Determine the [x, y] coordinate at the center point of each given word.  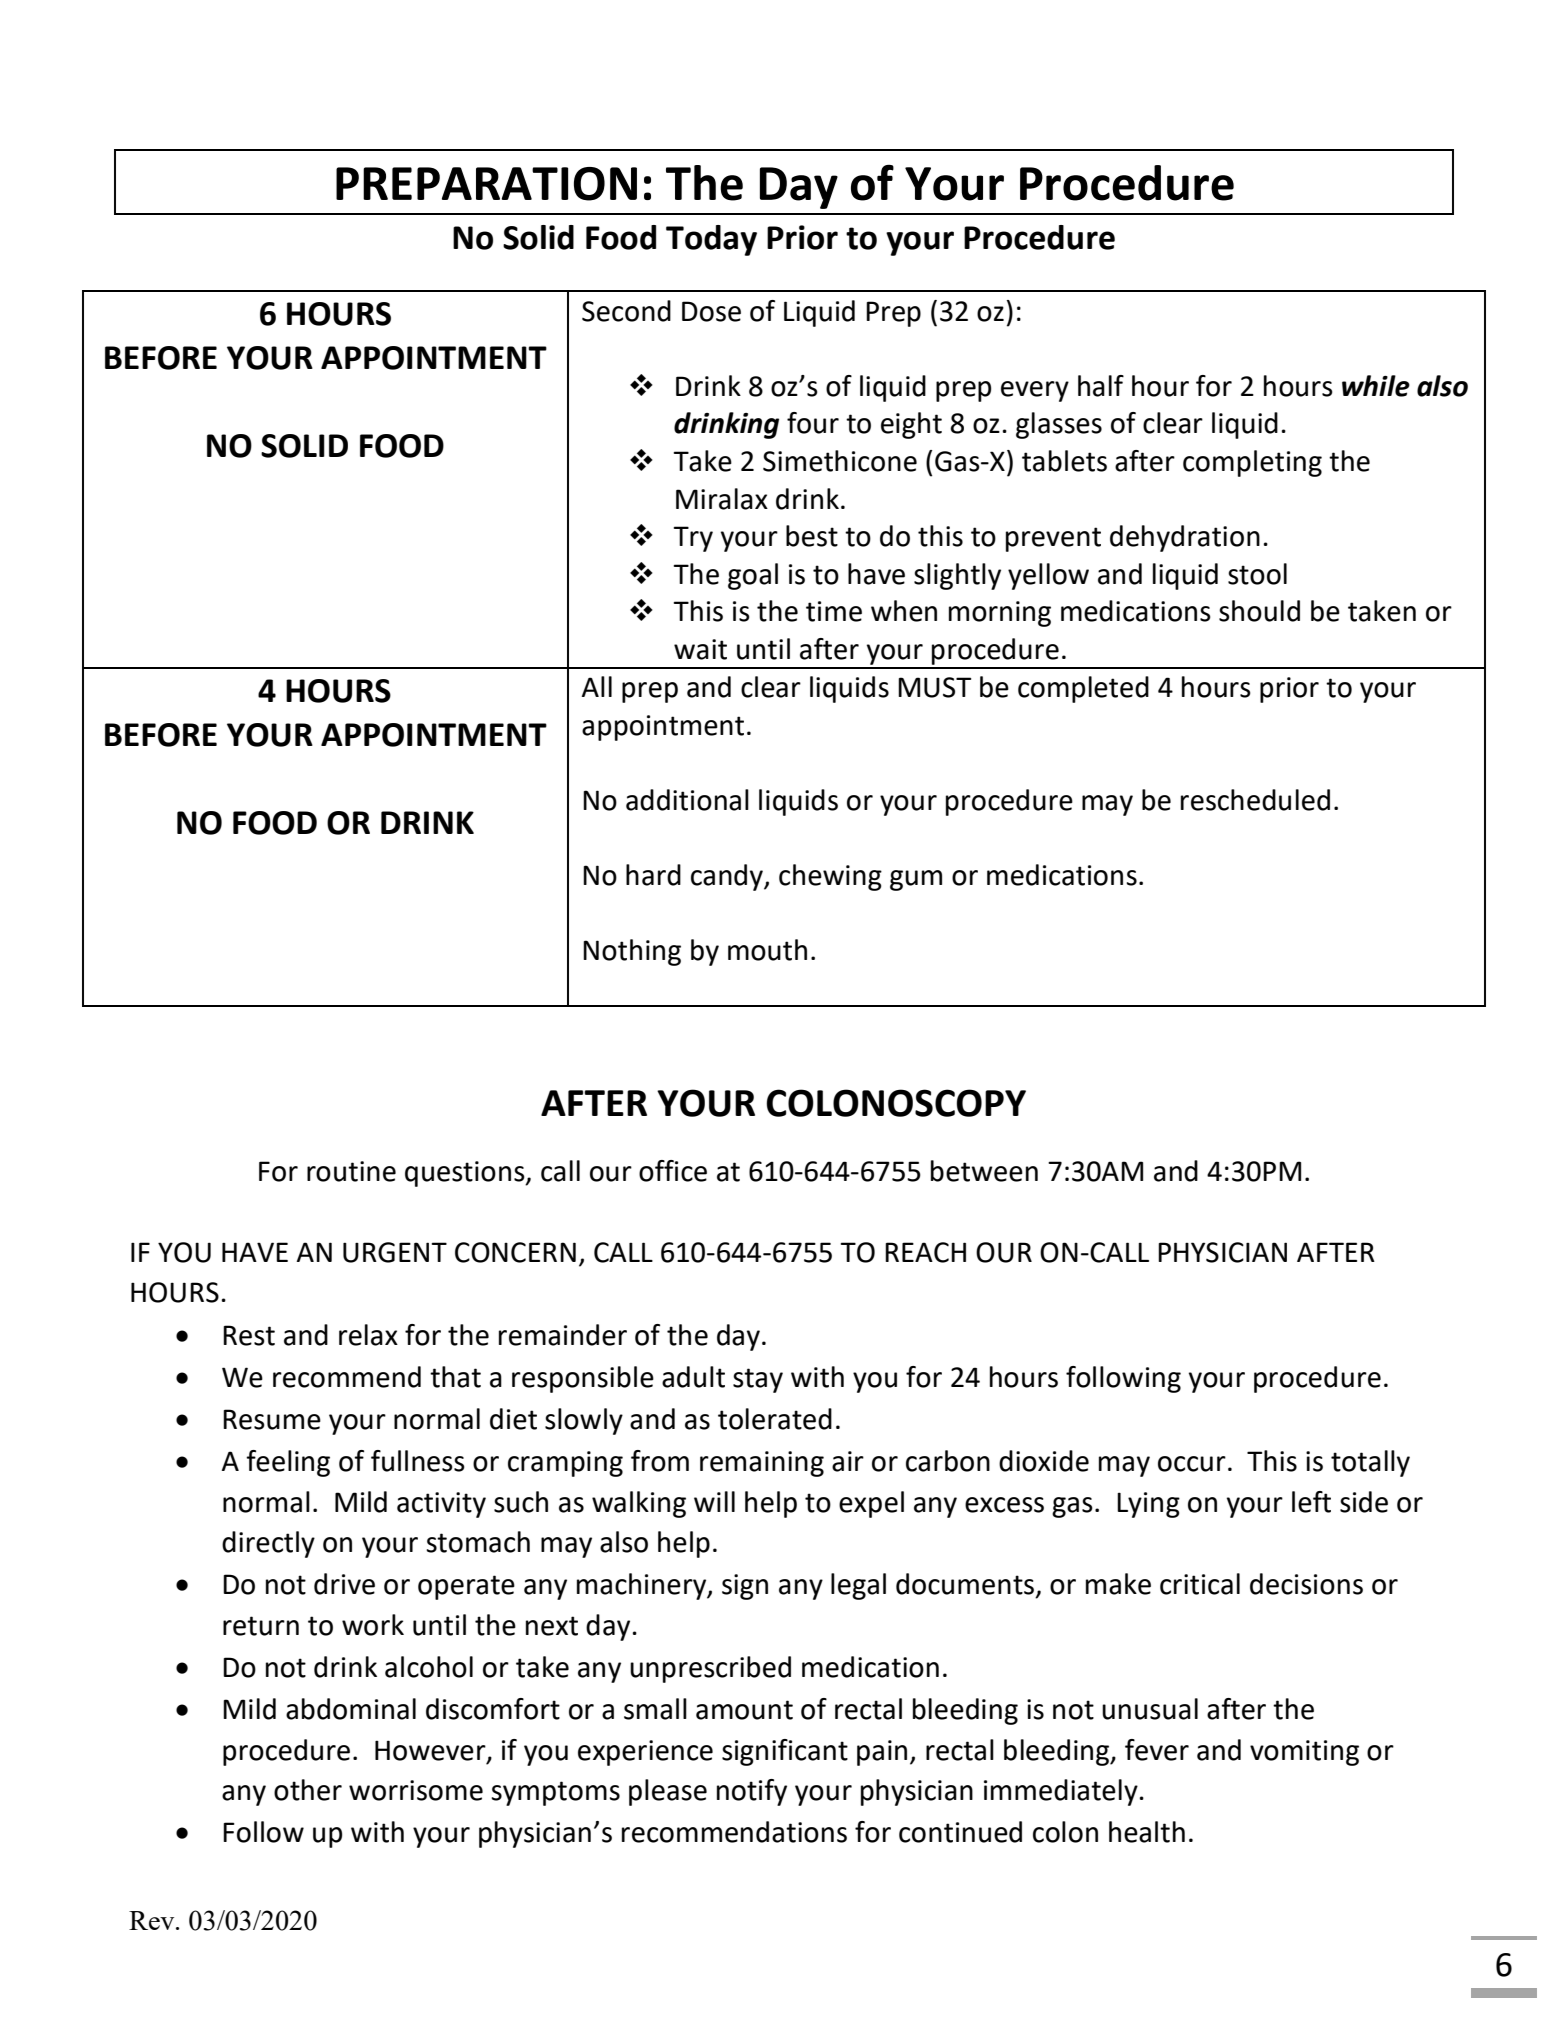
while [1376, 386]
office [673, 1171]
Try [693, 539]
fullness [418, 1461]
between [984, 1171]
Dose [711, 311]
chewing [830, 877]
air [848, 1461]
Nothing [632, 952]
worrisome [416, 1790]
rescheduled [1255, 800]
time [834, 611]
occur [1192, 1464]
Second [626, 311]
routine [351, 1171]
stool [1257, 574]
